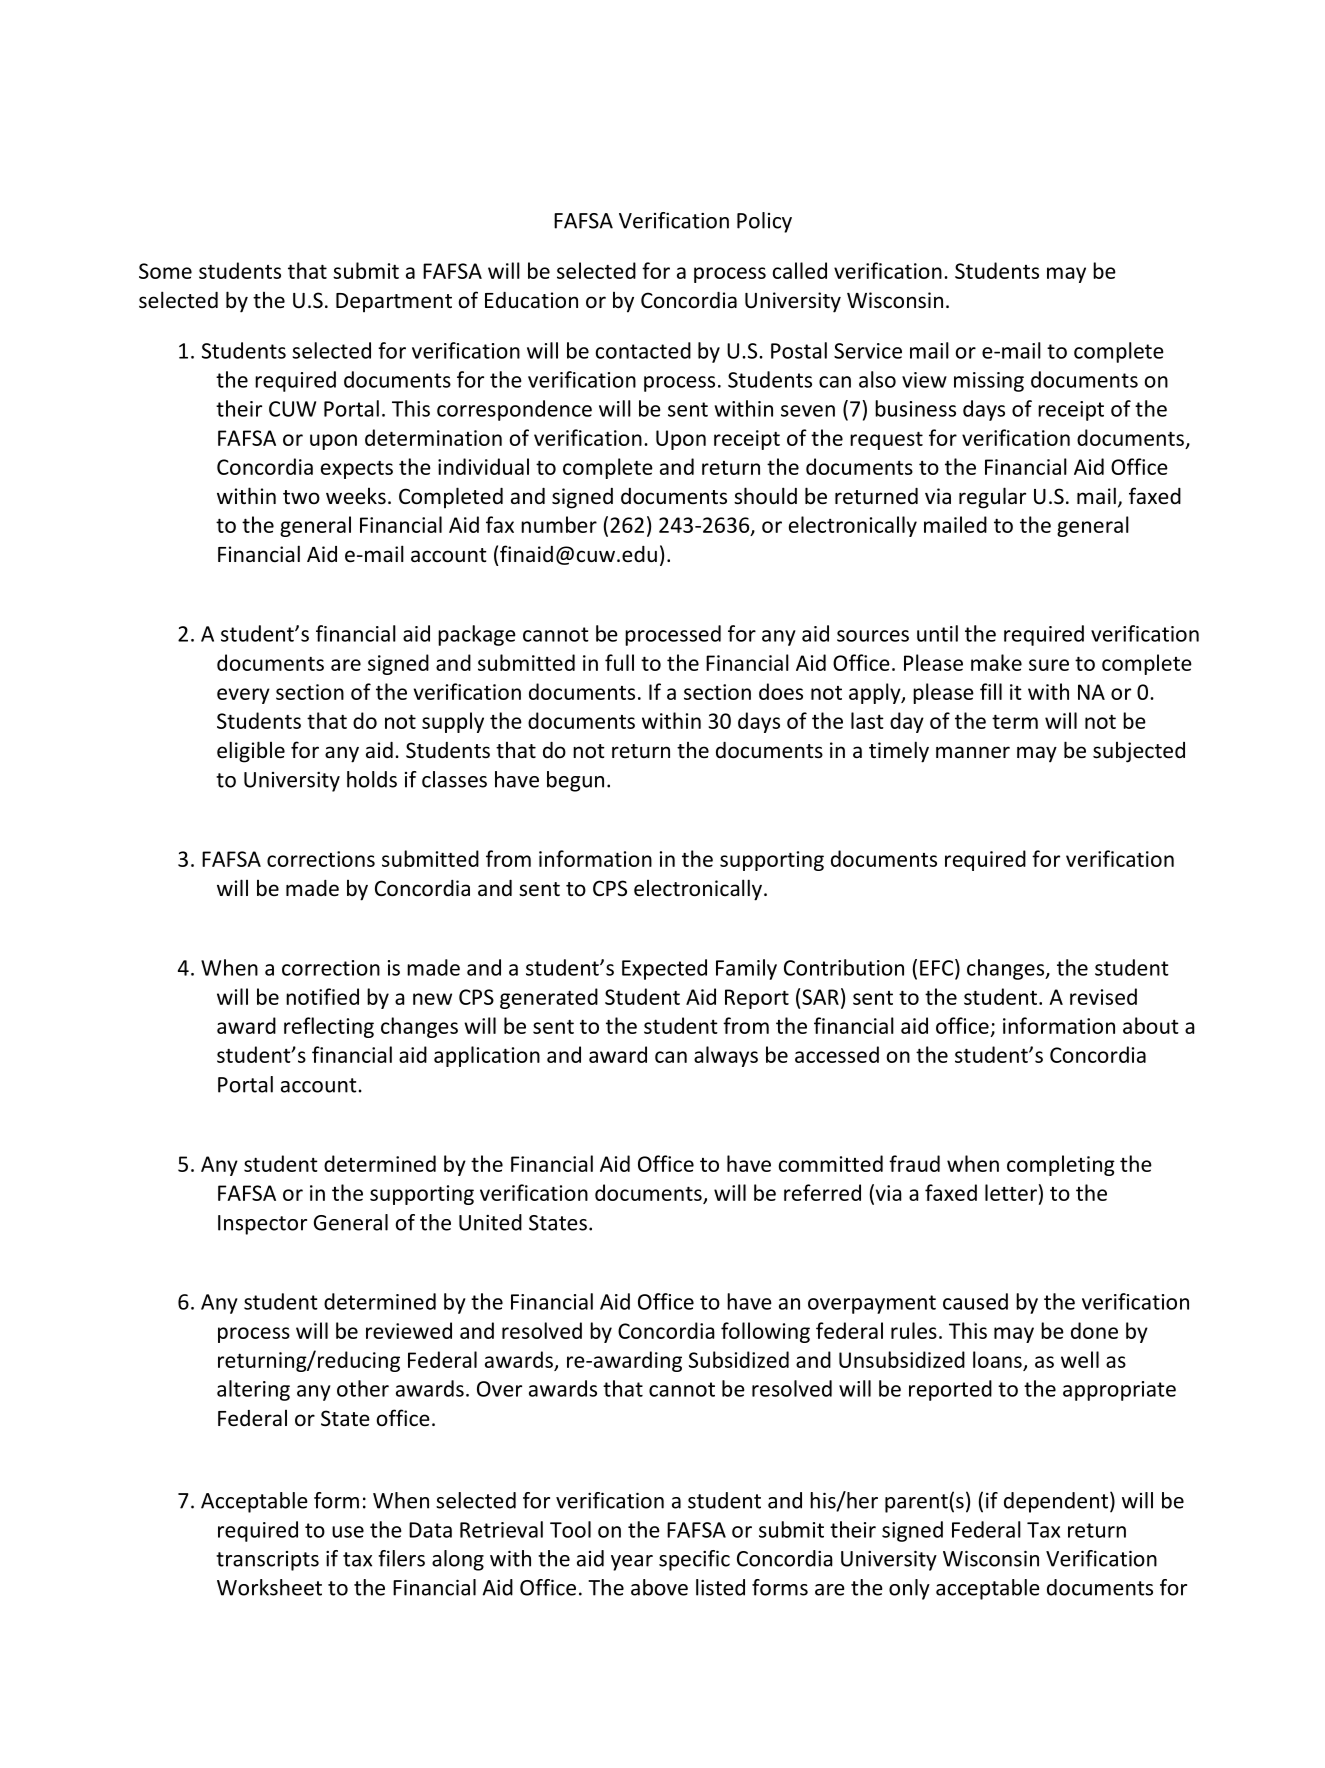 This screenshot has height=1768, width=1325. Describe the element at coordinates (764, 222) in the screenshot. I see `Policy` at that location.
